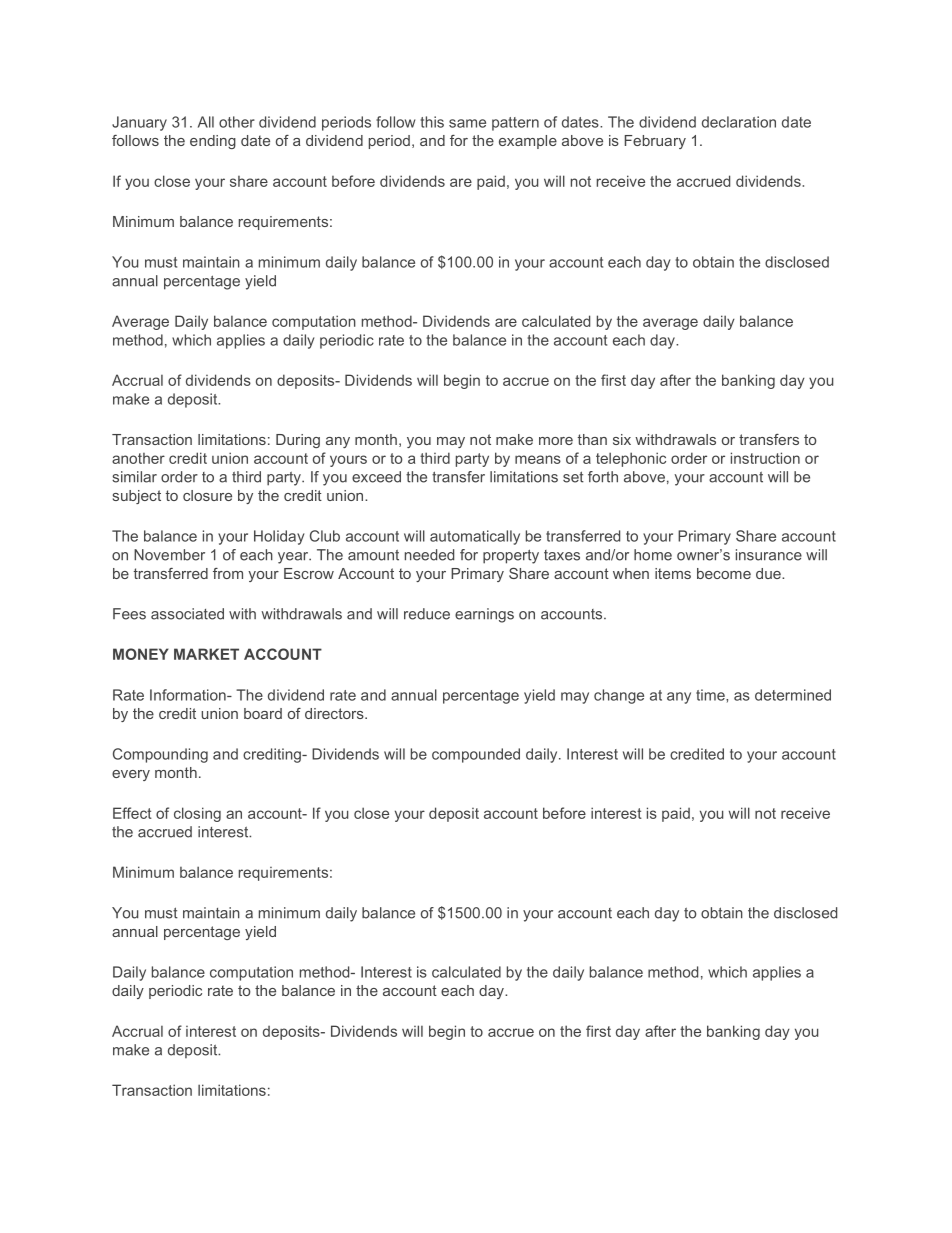 This screenshot has width=952, height=1233. Describe the element at coordinates (213, 142) in the screenshot. I see `ending` at that location.
